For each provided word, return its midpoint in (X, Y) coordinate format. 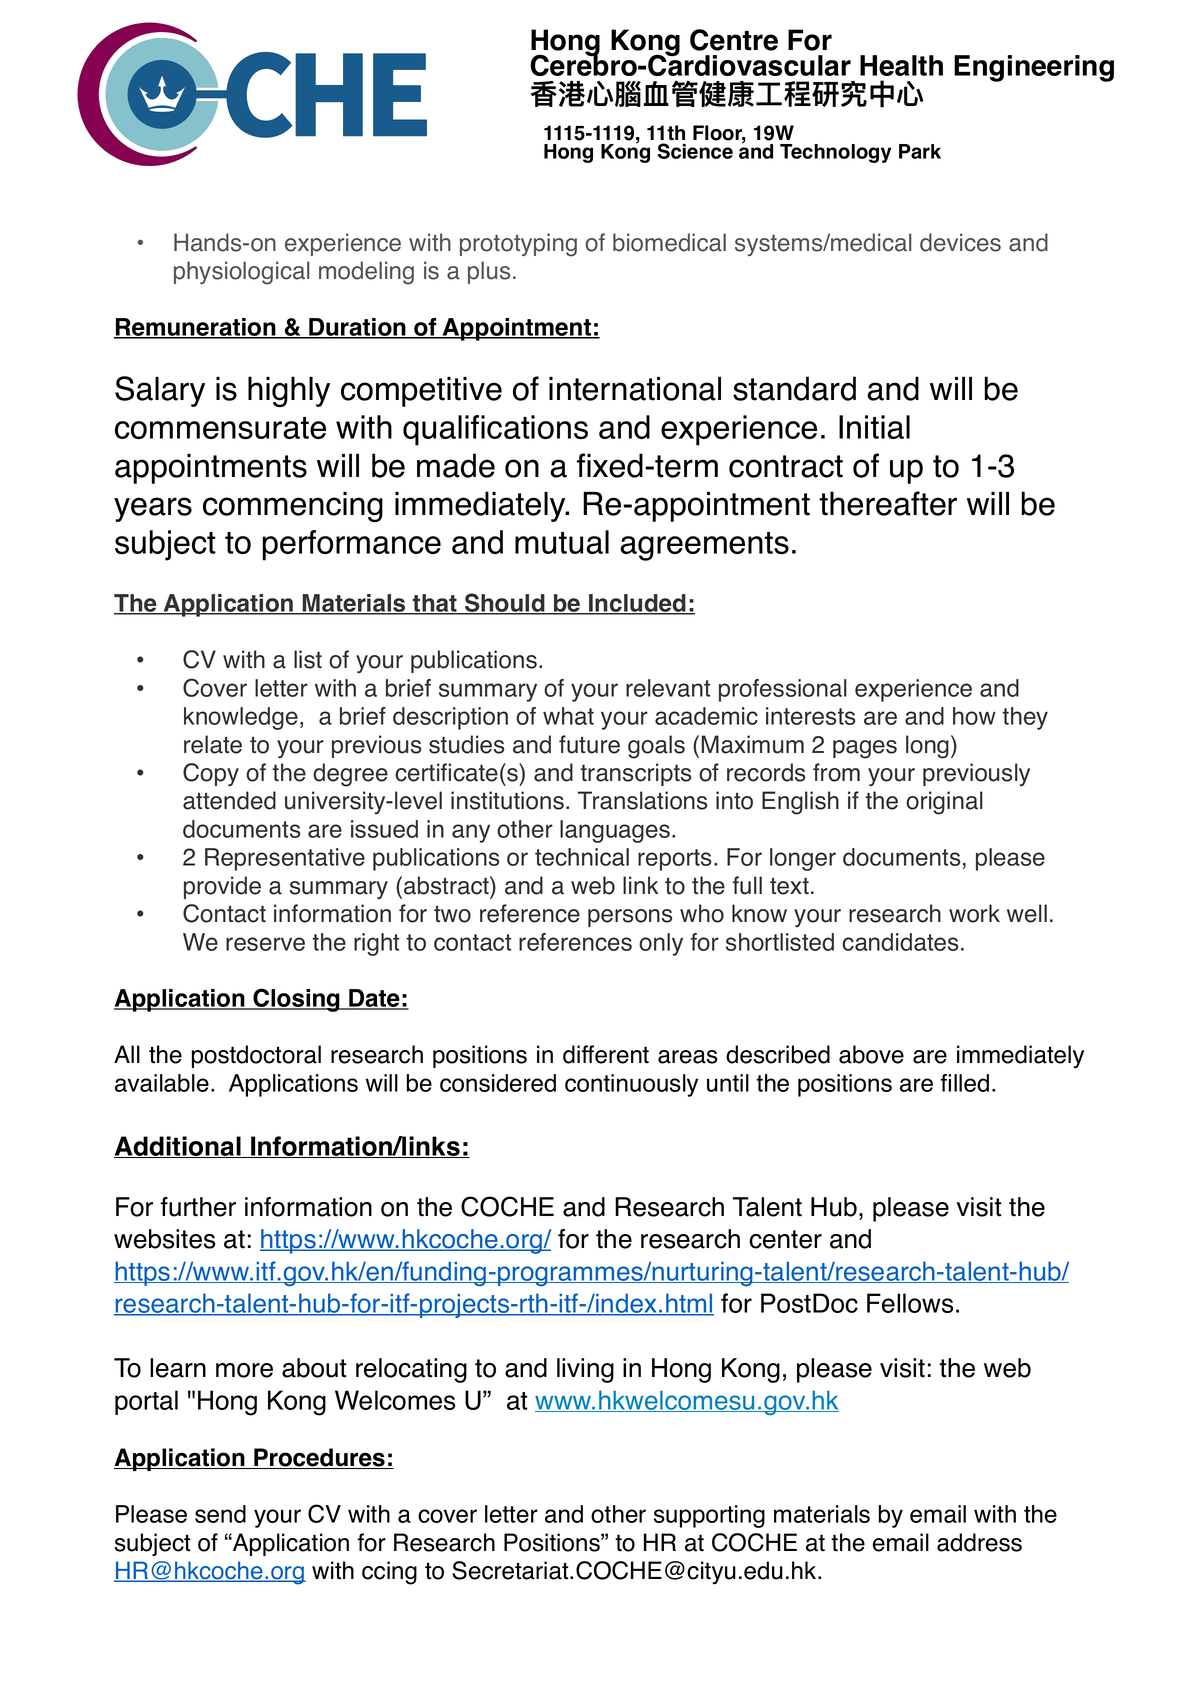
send (220, 1514)
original (944, 803)
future (589, 744)
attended (229, 800)
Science (695, 151)
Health (901, 65)
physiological (241, 273)
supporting (709, 1516)
